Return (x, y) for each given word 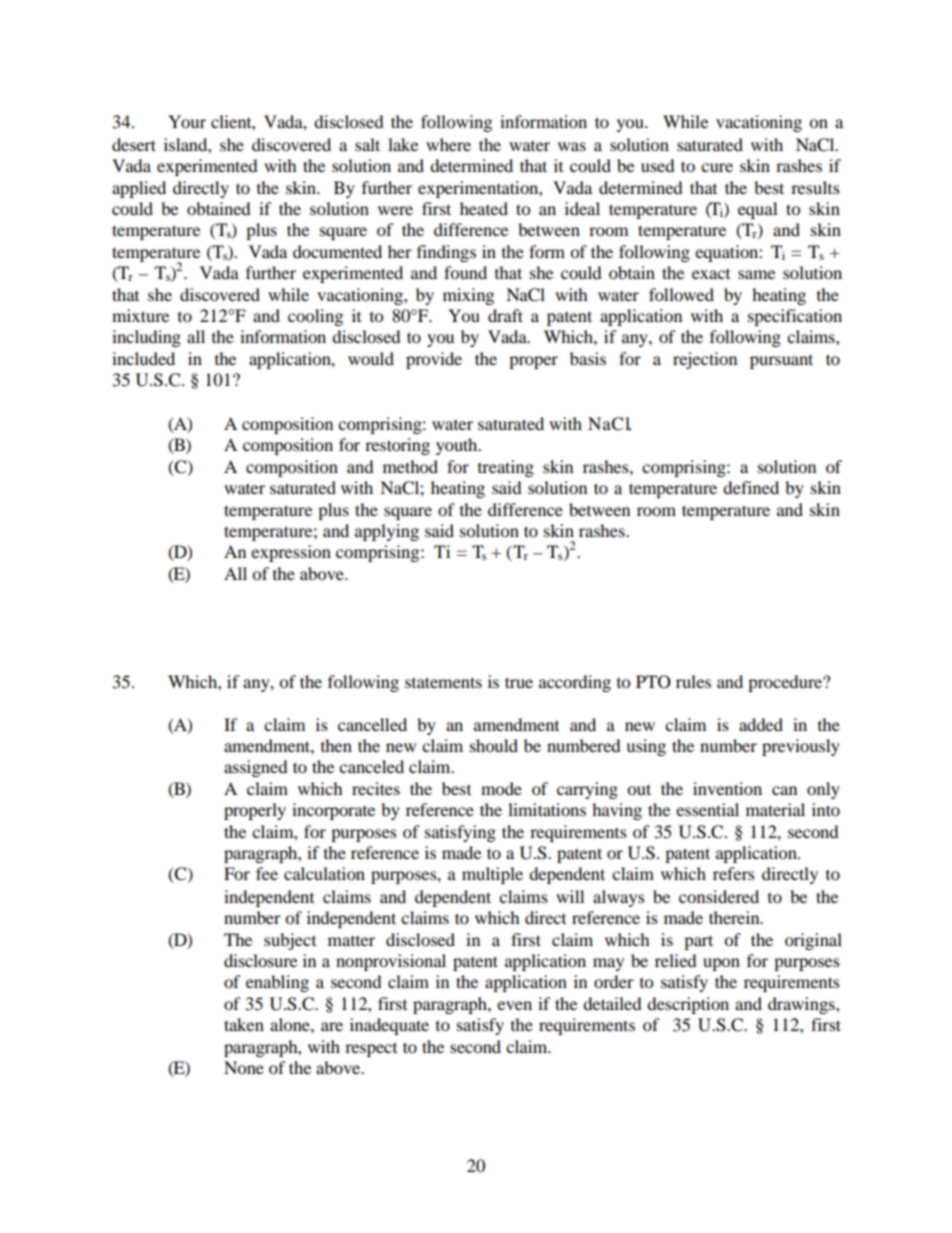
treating (506, 468)
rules (693, 681)
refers (734, 873)
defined (751, 487)
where (448, 144)
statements (443, 682)
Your (187, 121)
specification (795, 317)
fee (267, 873)
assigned (256, 768)
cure (717, 167)
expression (291, 553)
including (146, 338)
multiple (492, 875)
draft (505, 315)
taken (244, 1024)
